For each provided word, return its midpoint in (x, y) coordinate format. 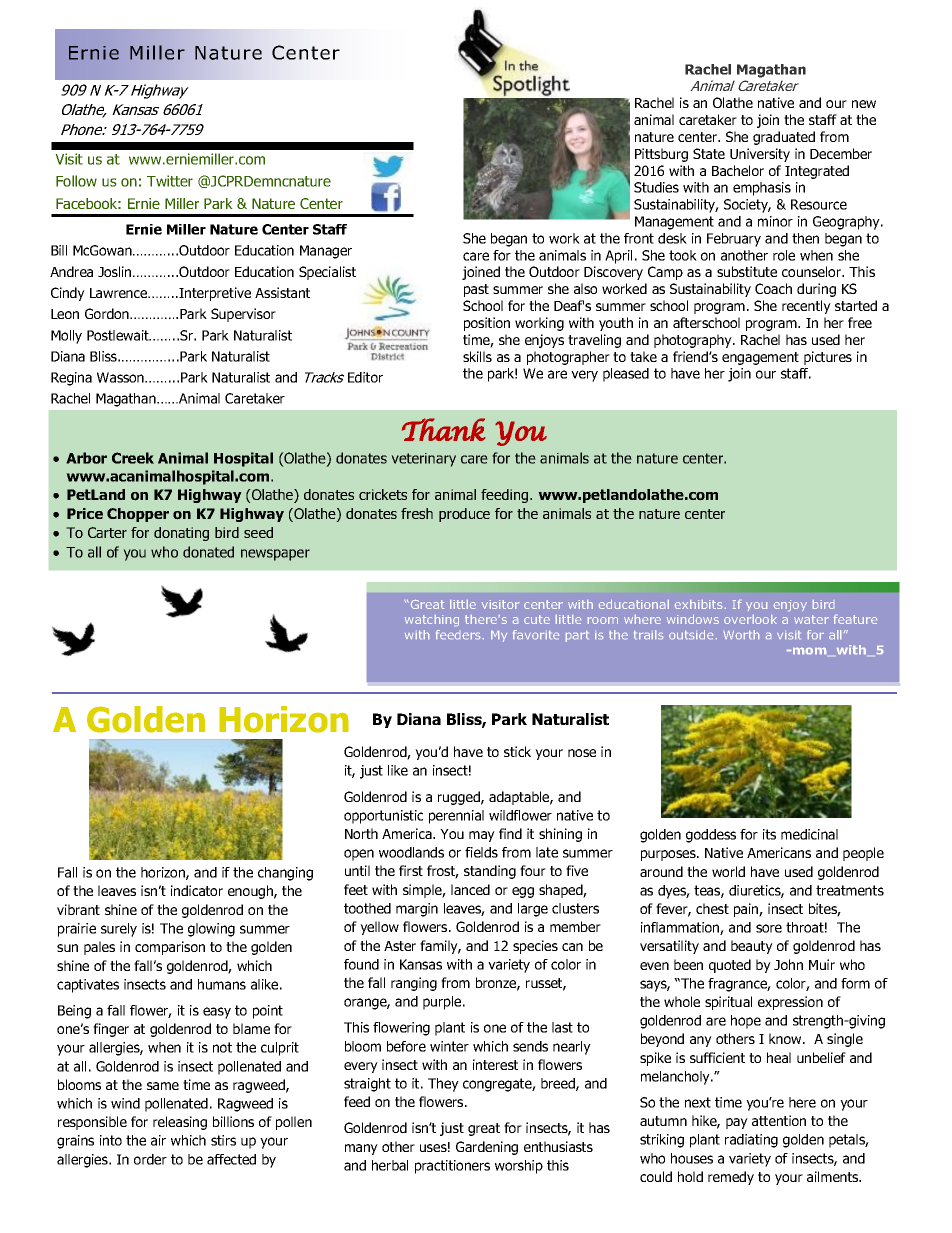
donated (208, 552)
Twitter (170, 181)
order (150, 1159)
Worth (741, 634)
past (476, 290)
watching (432, 620)
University (760, 155)
